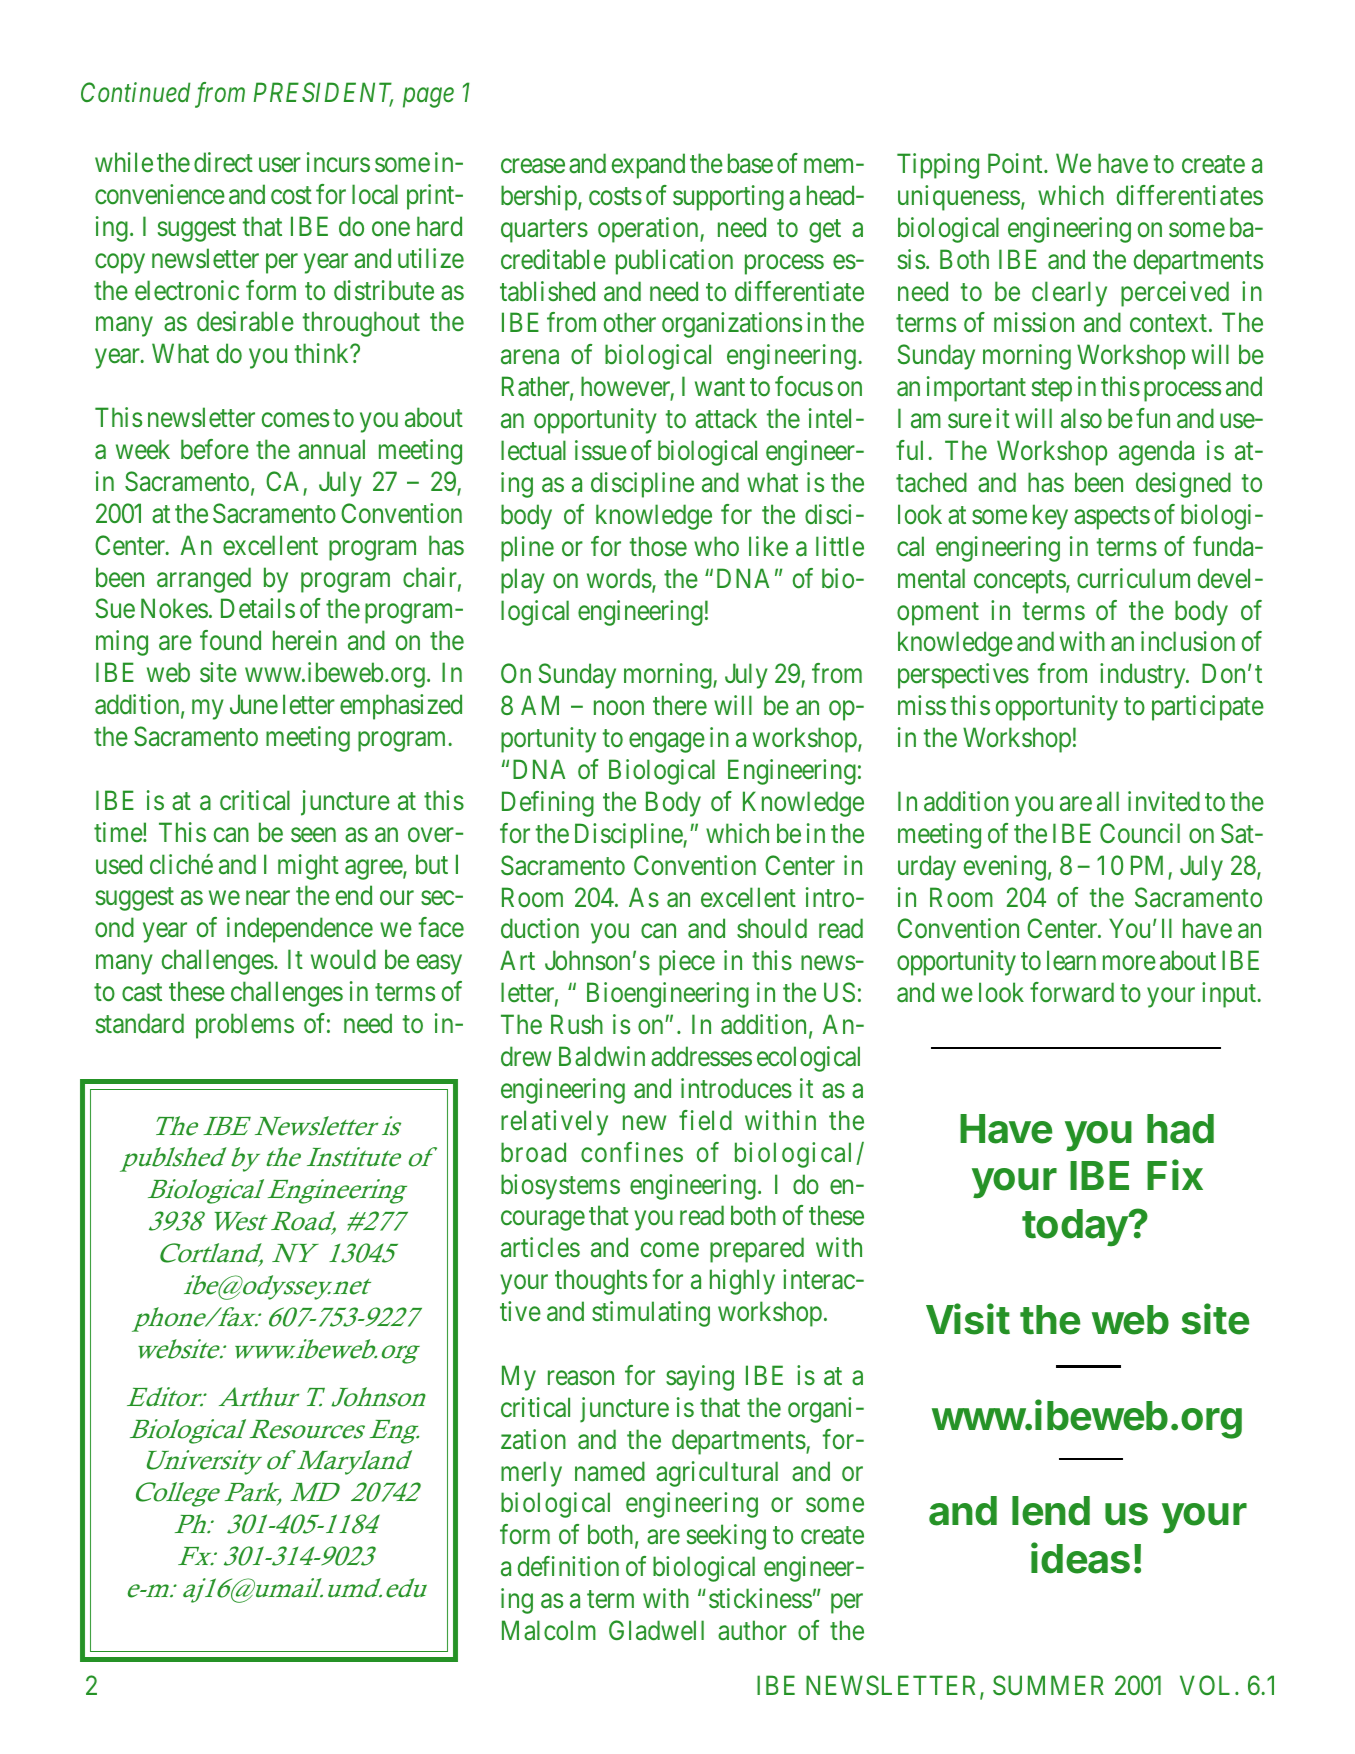 The image size is (1355, 1754). What do you see at coordinates (1048, 1685) in the image?
I see `SUMMER` at bounding box center [1048, 1685].
